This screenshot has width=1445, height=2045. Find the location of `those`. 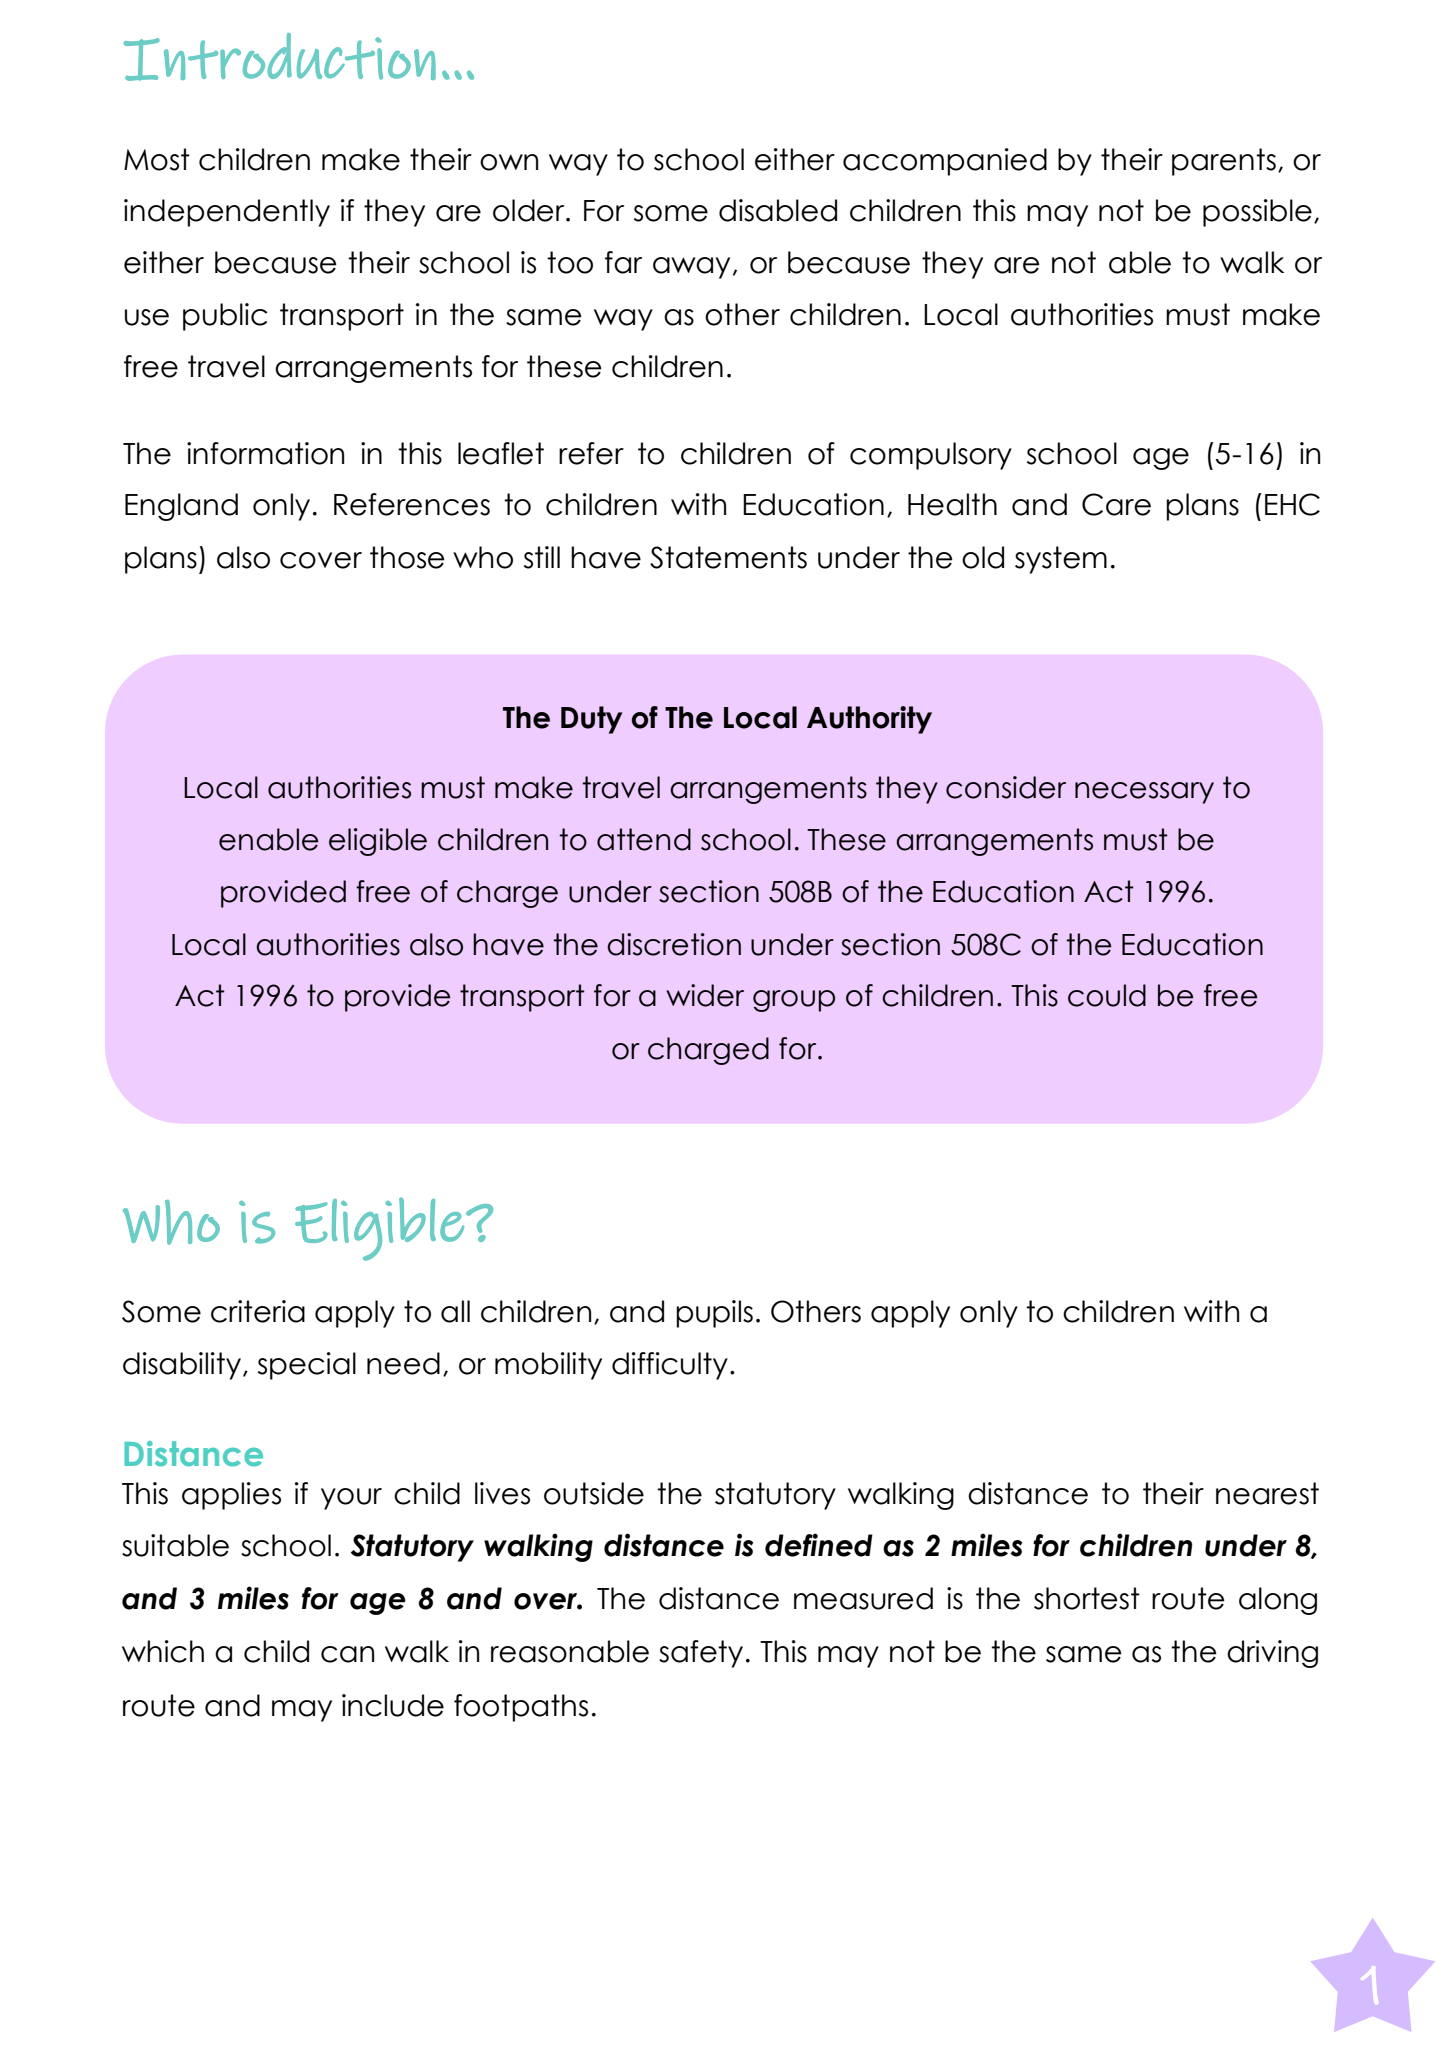

those is located at coordinates (407, 557).
